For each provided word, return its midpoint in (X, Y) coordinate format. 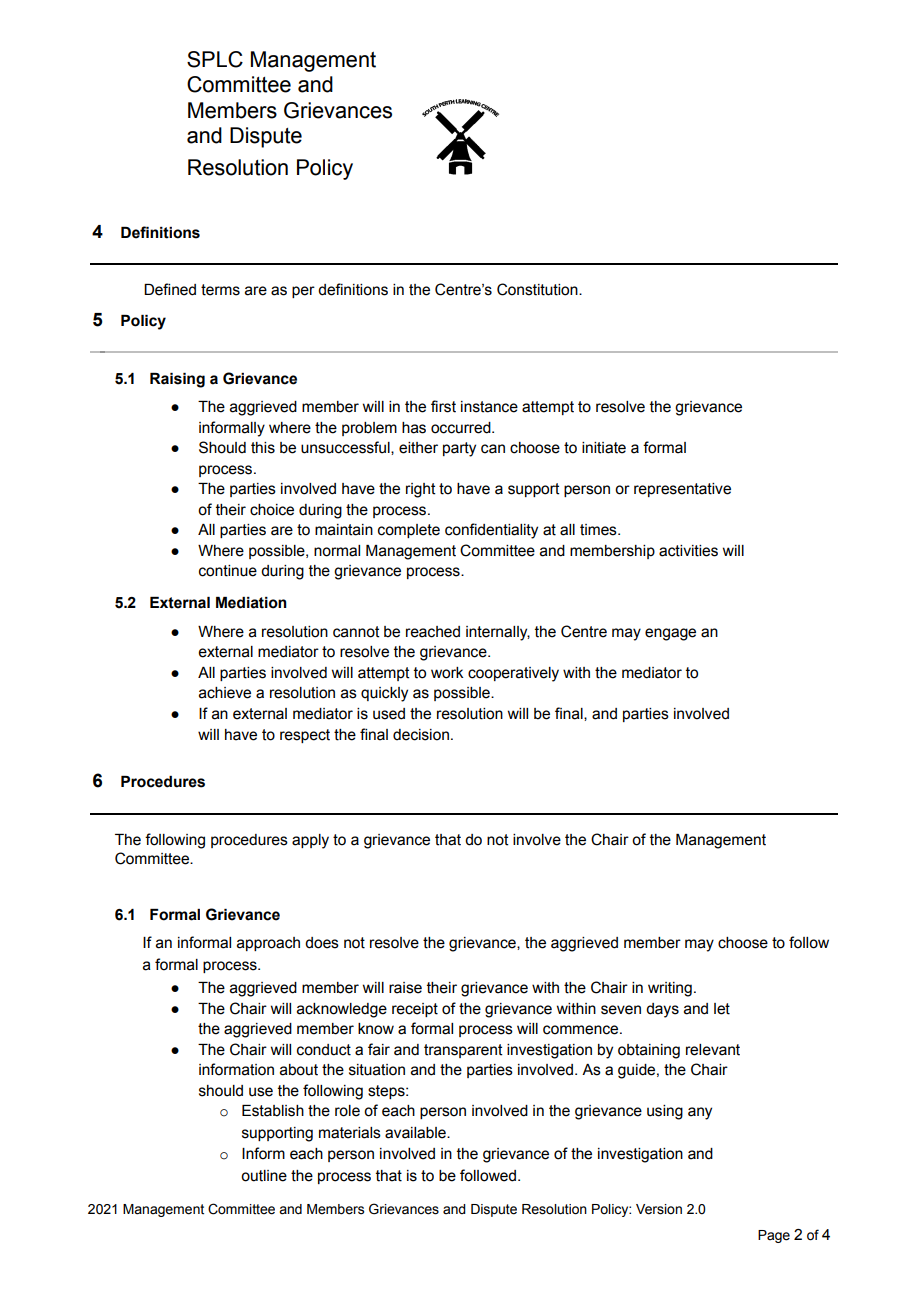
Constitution (538, 289)
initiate (604, 448)
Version (659, 1209)
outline (264, 1176)
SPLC (215, 59)
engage (670, 634)
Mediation (251, 603)
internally (498, 633)
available (416, 1133)
